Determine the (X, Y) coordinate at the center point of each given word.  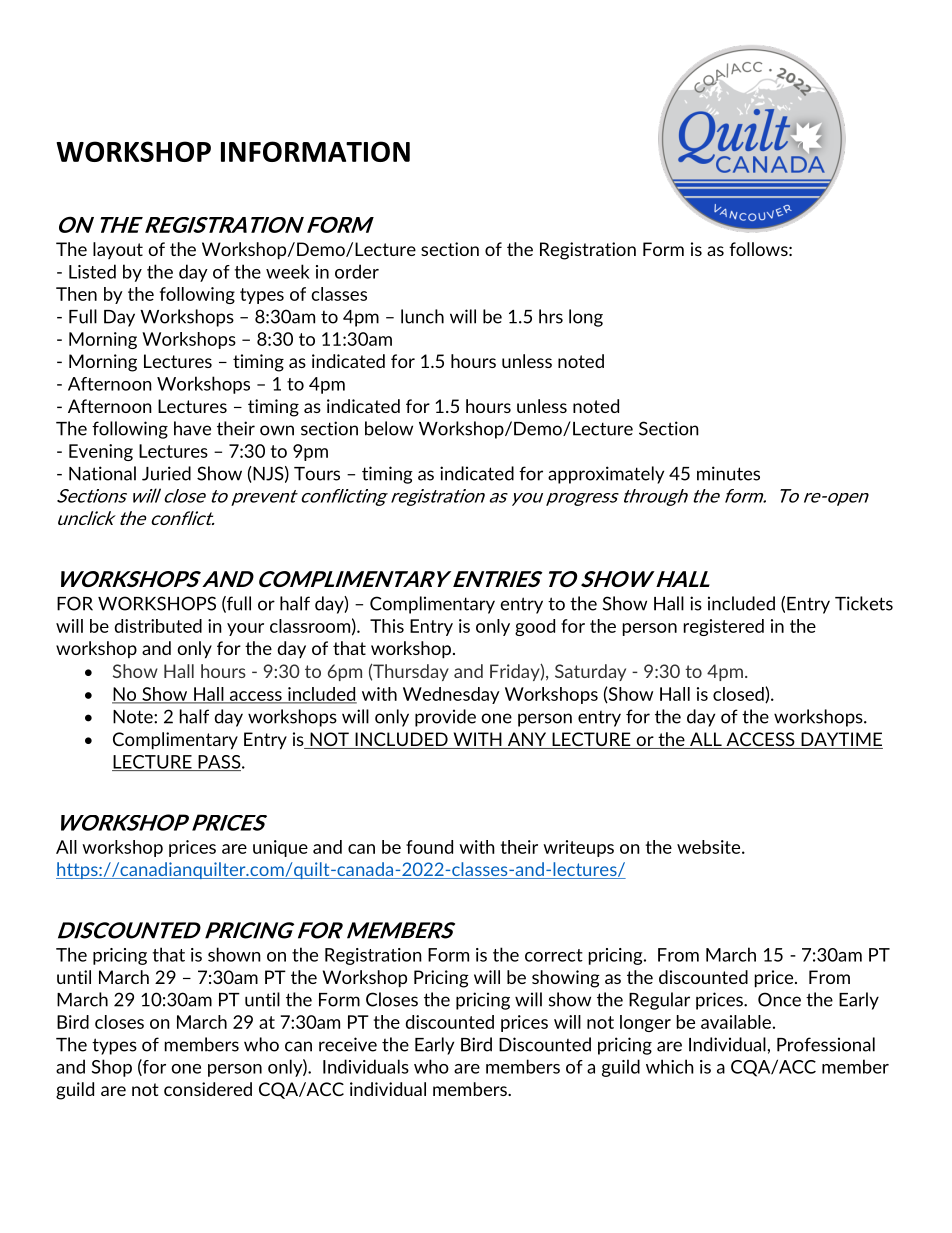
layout (118, 250)
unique (280, 848)
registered (724, 627)
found (429, 847)
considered (208, 1089)
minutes (728, 473)
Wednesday (451, 695)
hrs (551, 316)
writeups (578, 848)
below (389, 428)
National (102, 473)
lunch (422, 316)
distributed (158, 626)
